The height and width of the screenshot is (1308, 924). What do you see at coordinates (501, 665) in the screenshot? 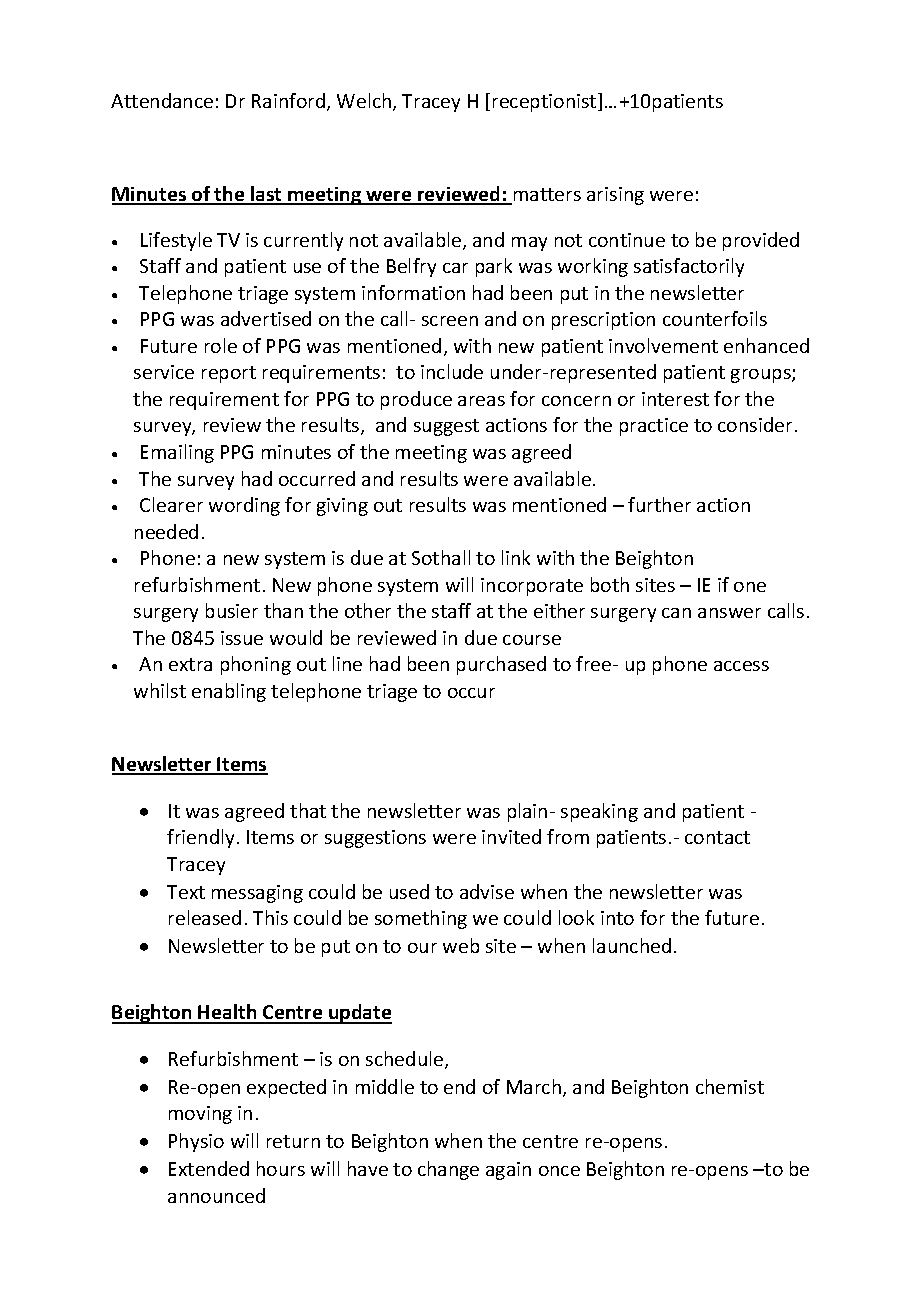
I see `purchased` at bounding box center [501, 665].
